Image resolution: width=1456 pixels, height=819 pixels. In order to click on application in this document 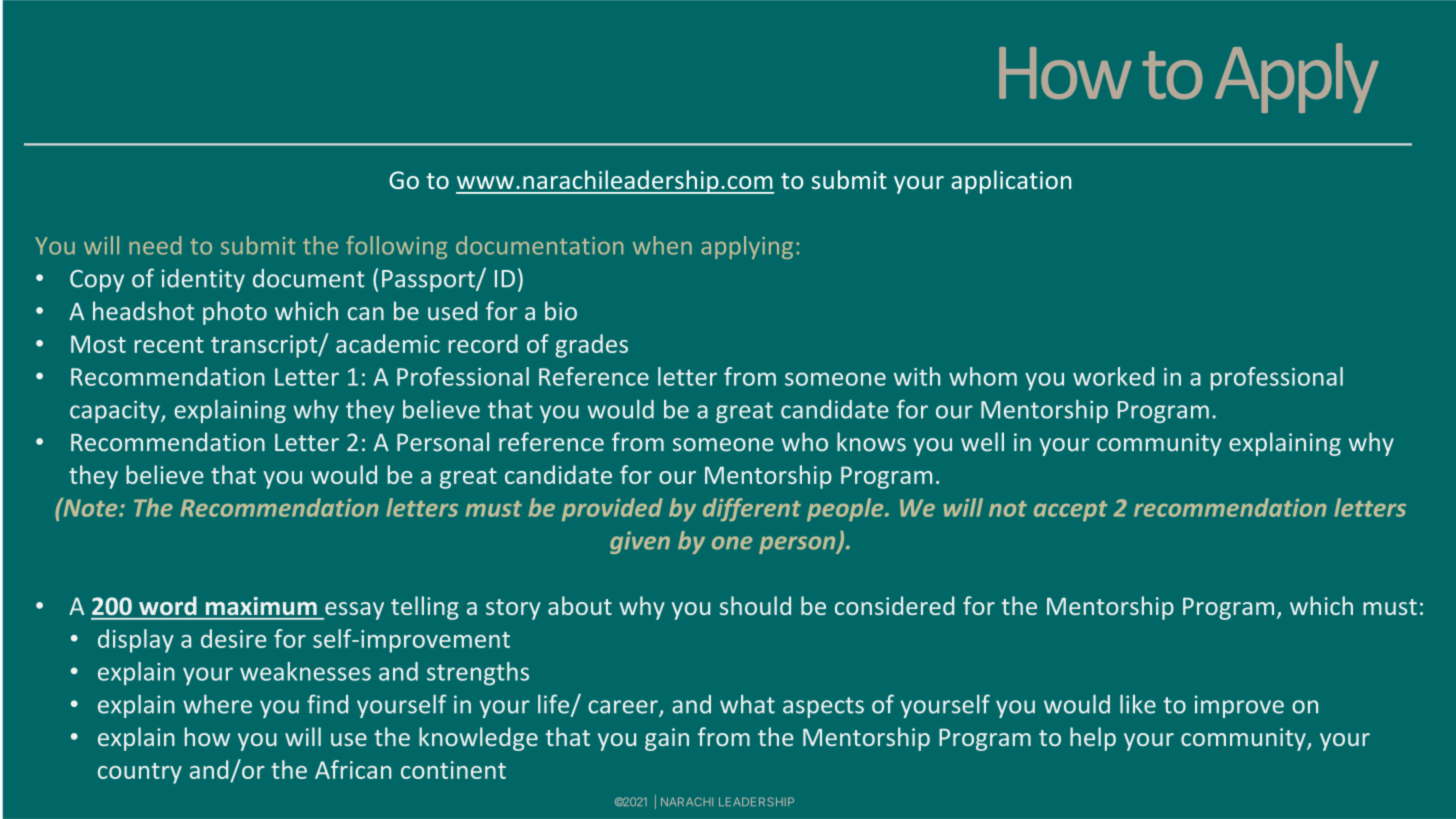, I will do `click(1011, 182)`.
